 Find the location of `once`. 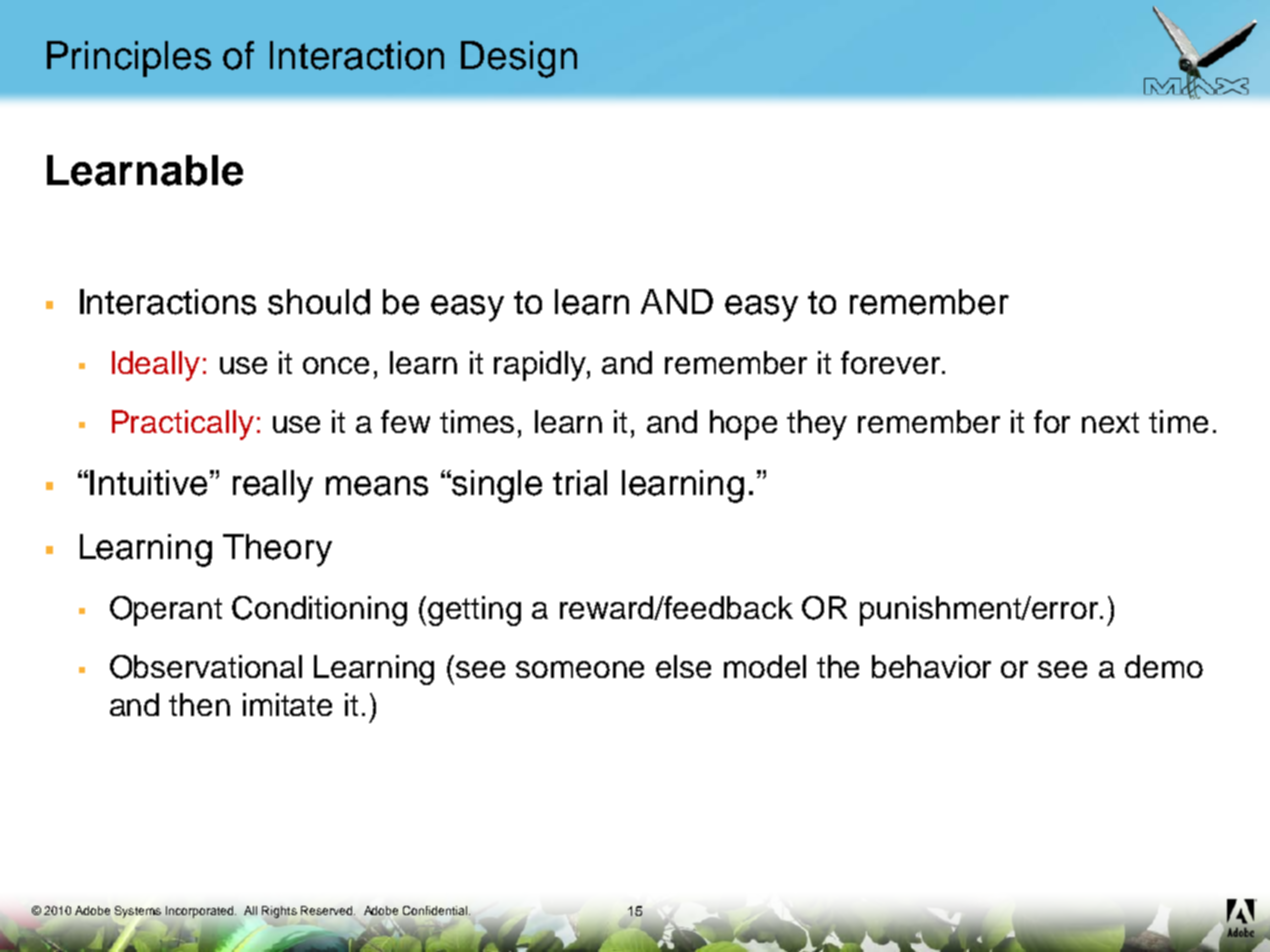

once is located at coordinates (336, 365).
